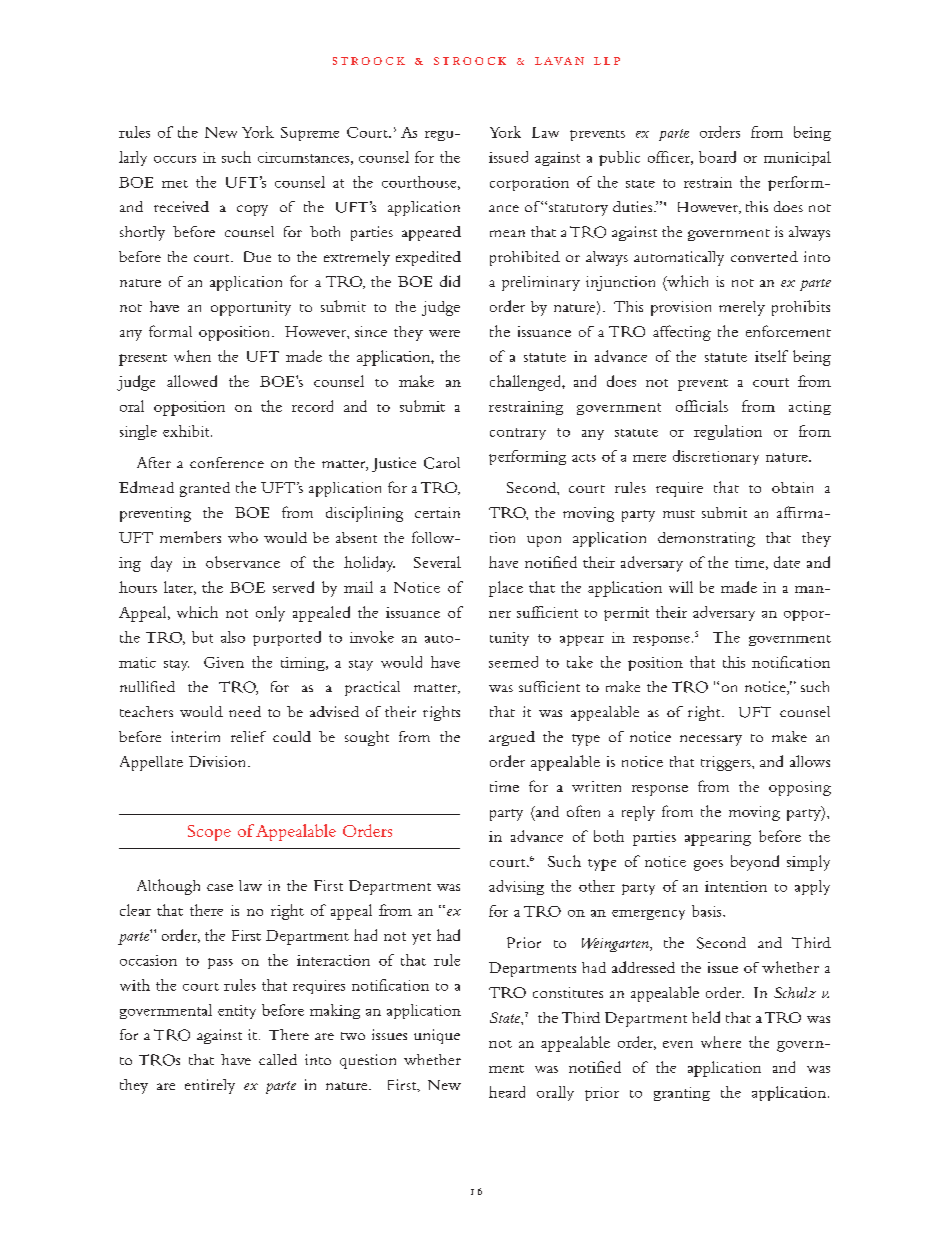 The height and width of the page is (1233, 952). Describe the element at coordinates (219, 761) in the page. I see `Division` at that location.
